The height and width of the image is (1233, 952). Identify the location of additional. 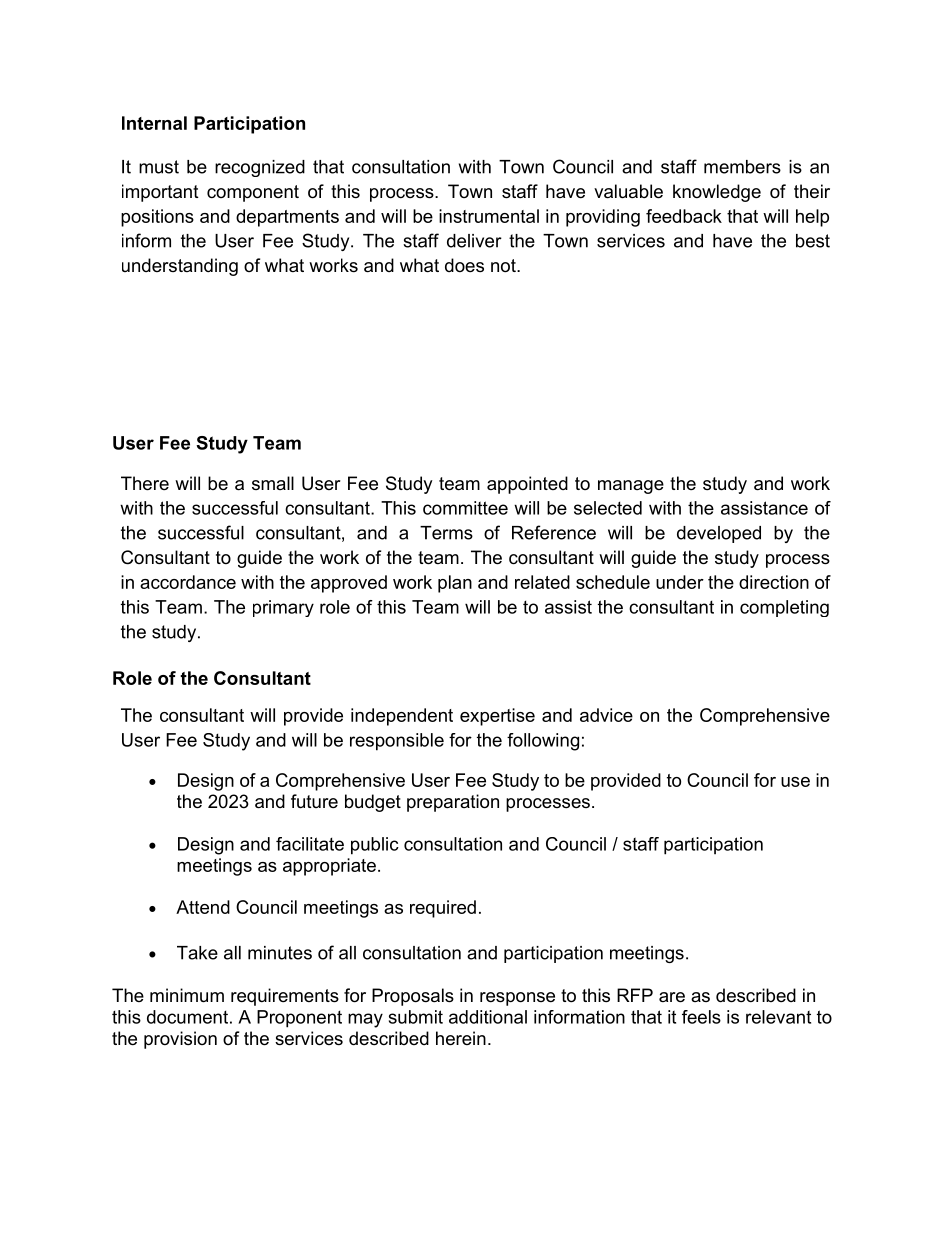
(488, 1017).
